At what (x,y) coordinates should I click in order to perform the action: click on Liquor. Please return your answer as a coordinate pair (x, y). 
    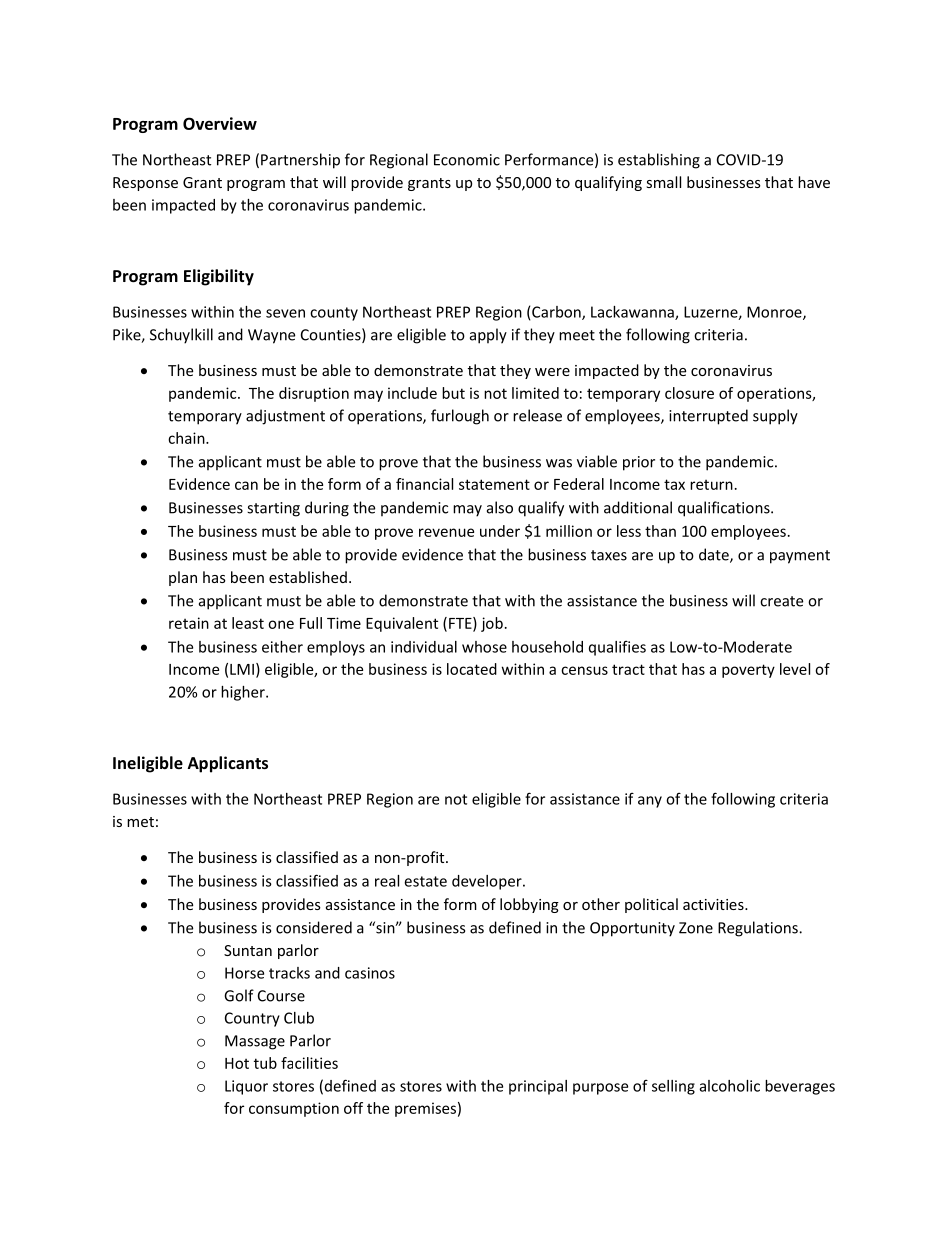
    Looking at the image, I should click on (246, 1087).
